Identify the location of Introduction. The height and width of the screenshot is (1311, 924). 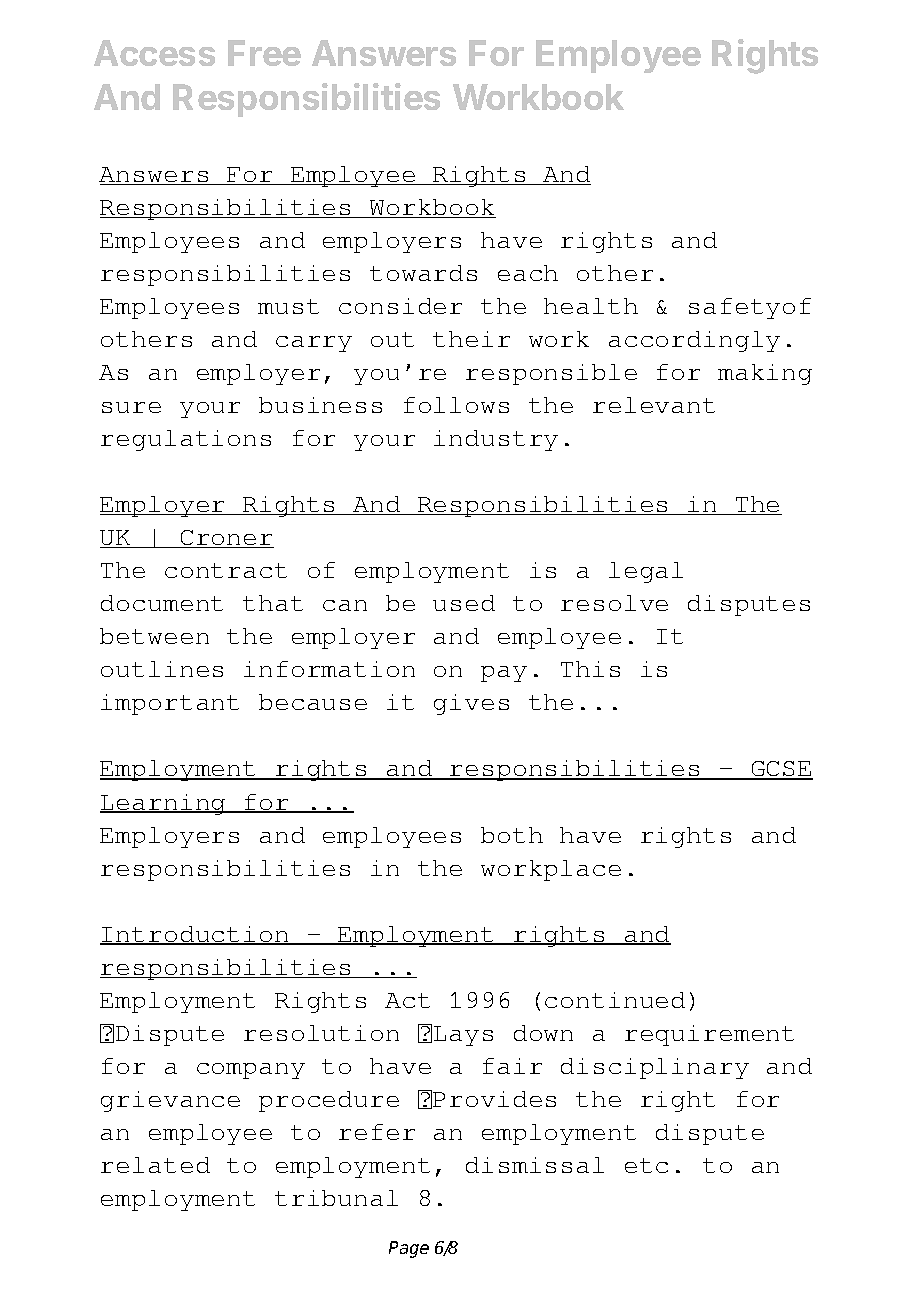
(195, 935).
